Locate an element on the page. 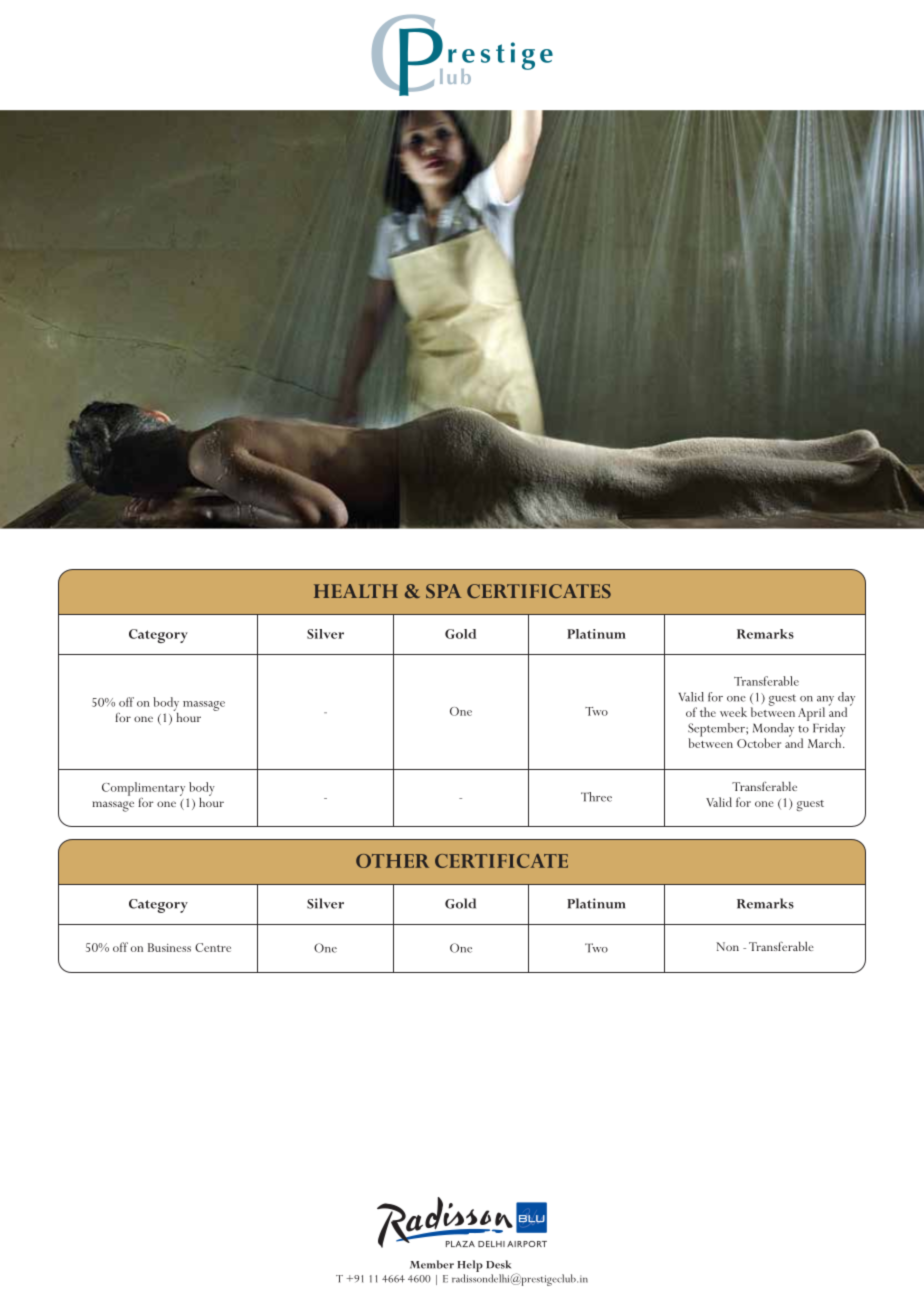  Centre is located at coordinates (213, 947).
